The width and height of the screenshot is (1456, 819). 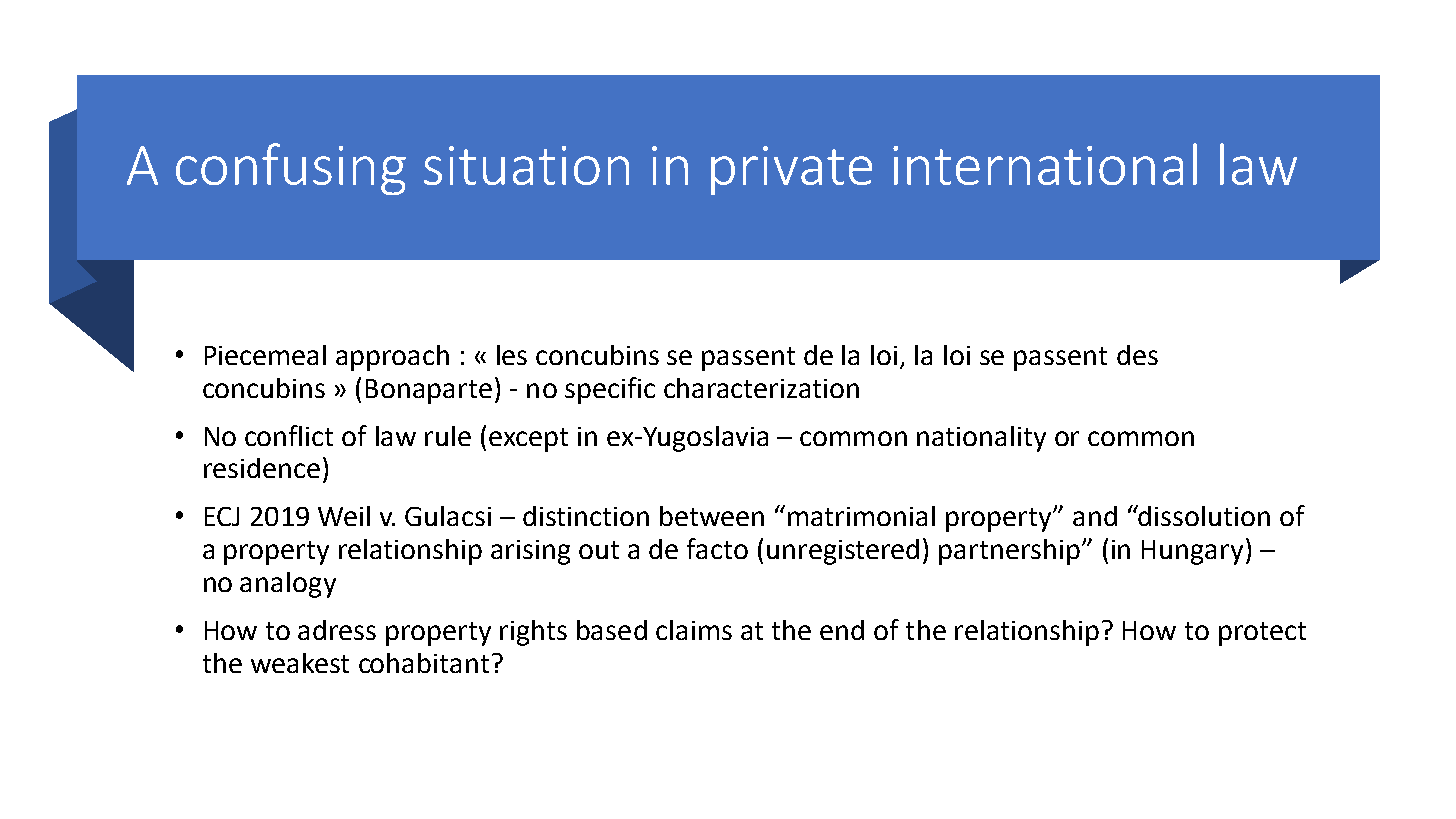 What do you see at coordinates (712, 516) in the screenshot?
I see `between` at bounding box center [712, 516].
